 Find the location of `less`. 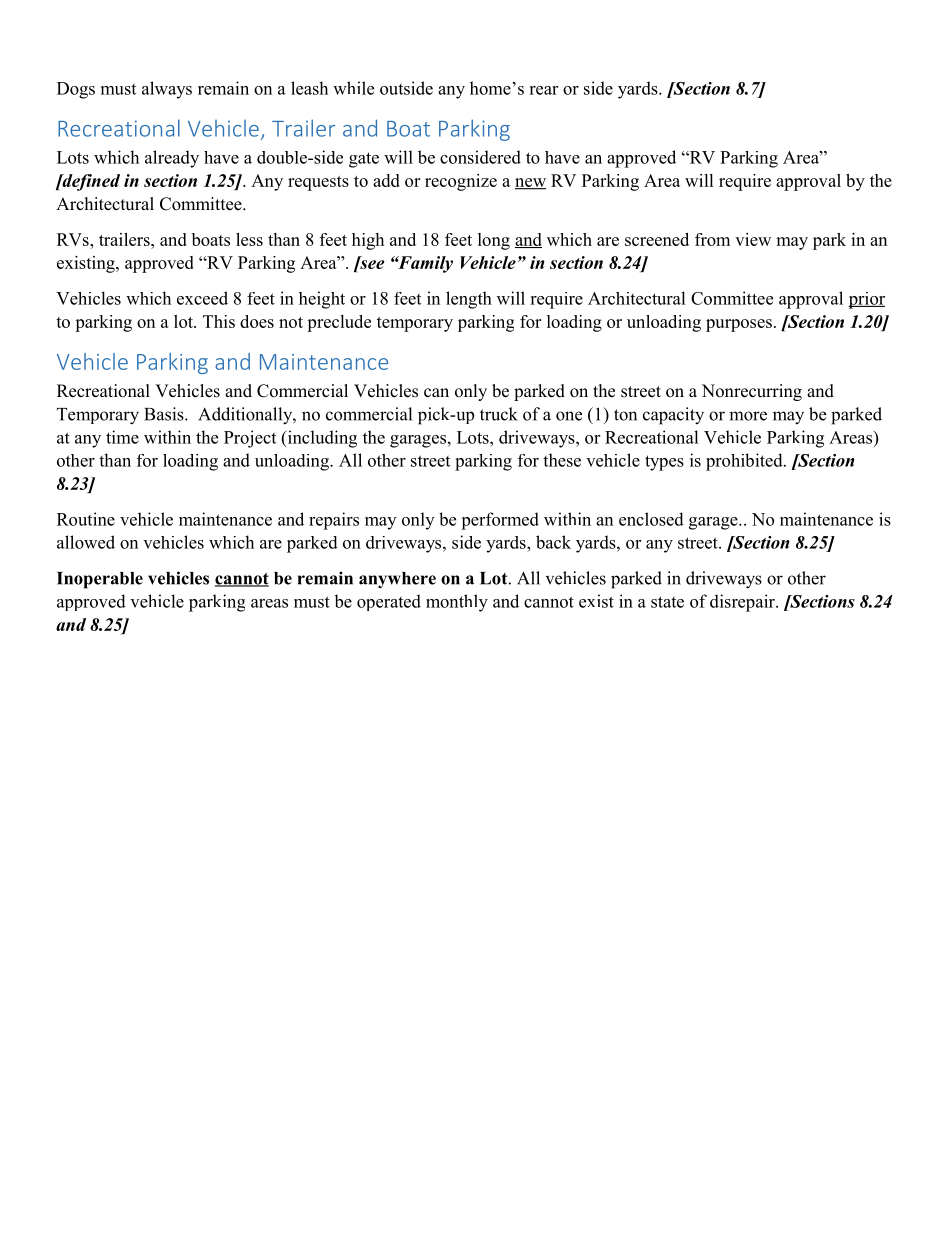

less is located at coordinates (249, 239).
